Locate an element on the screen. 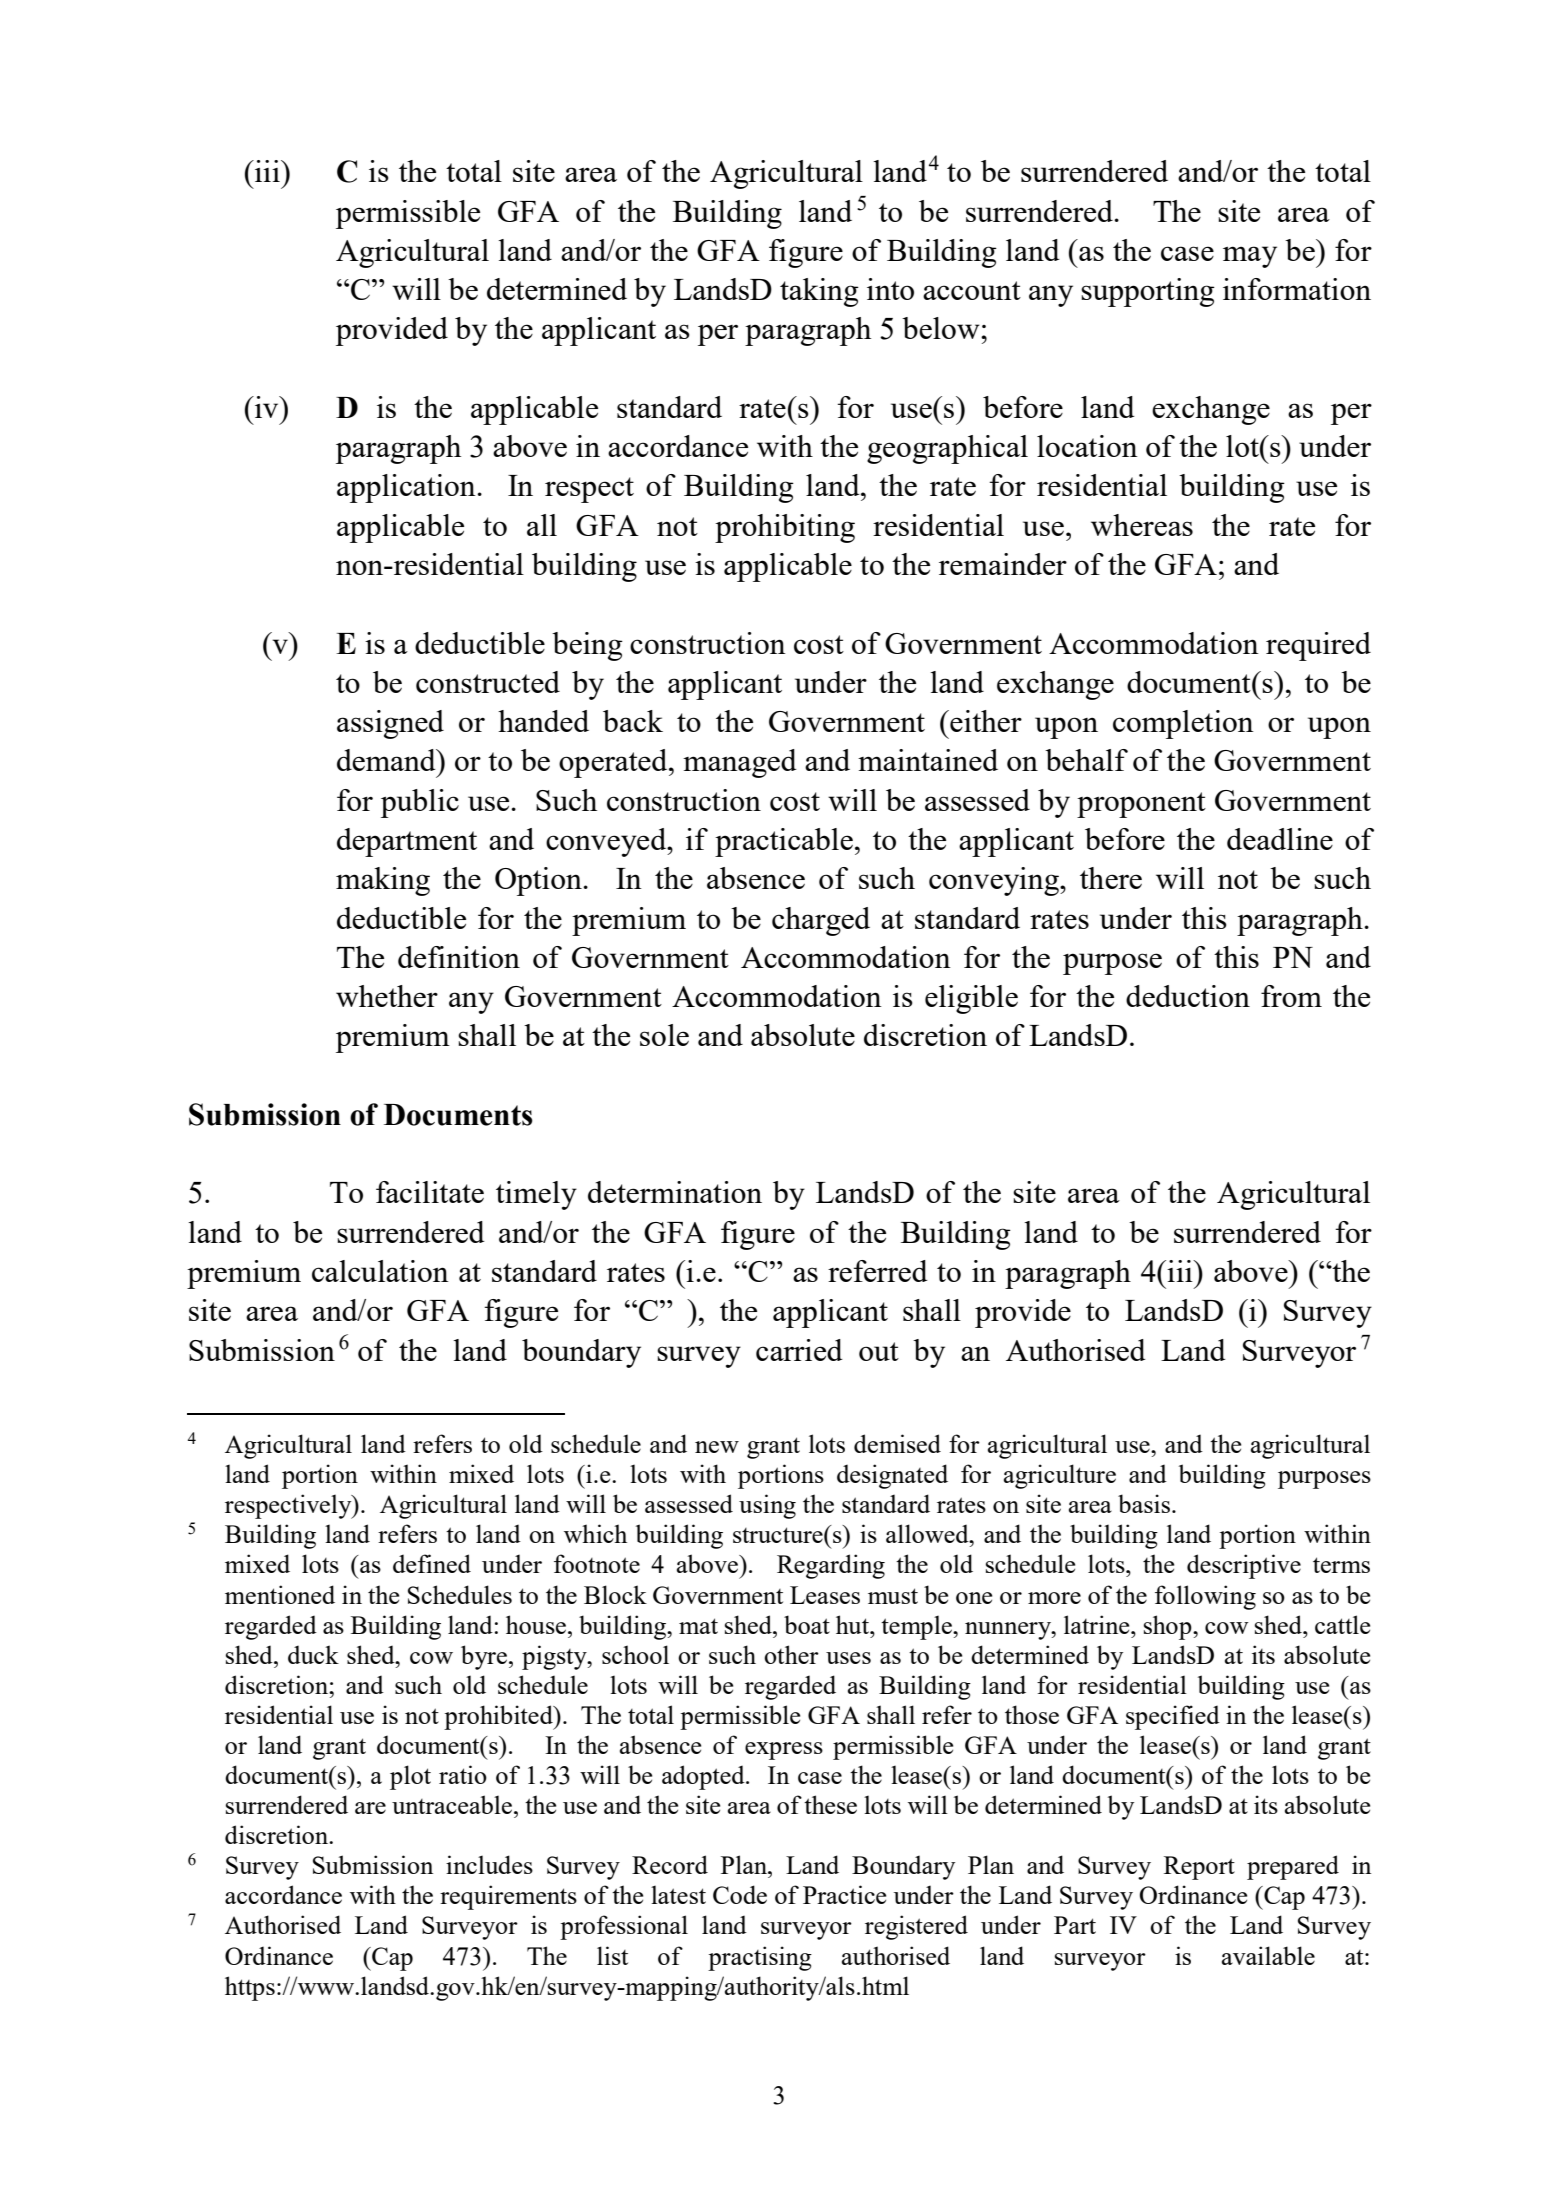  deduction is located at coordinates (1188, 996).
